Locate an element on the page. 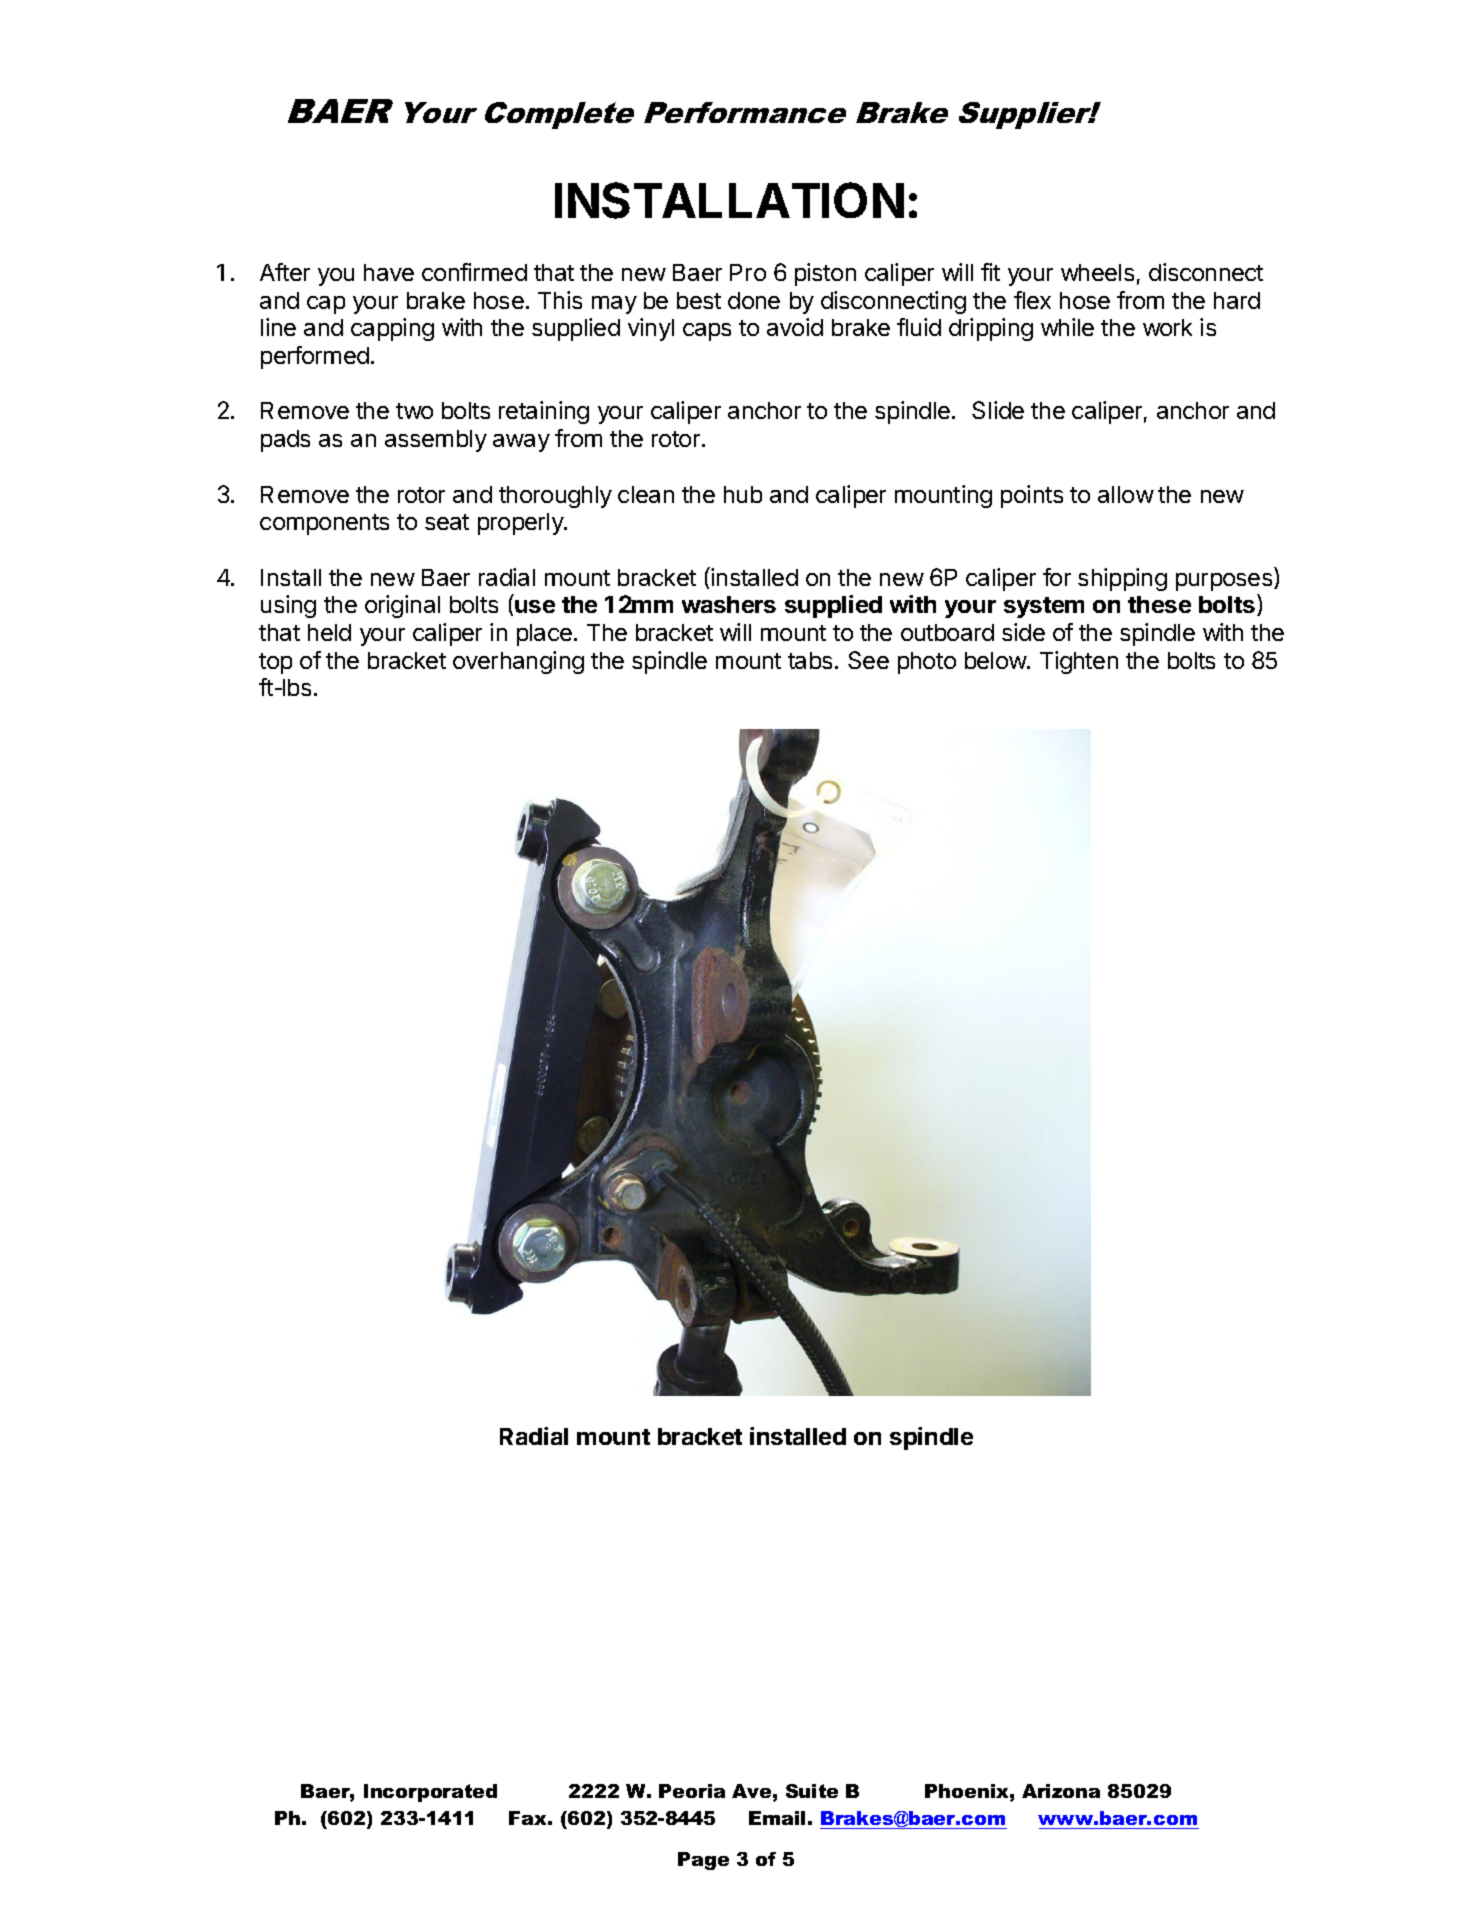 Image resolution: width=1473 pixels, height=1907 pixels. capping is located at coordinates (392, 329).
